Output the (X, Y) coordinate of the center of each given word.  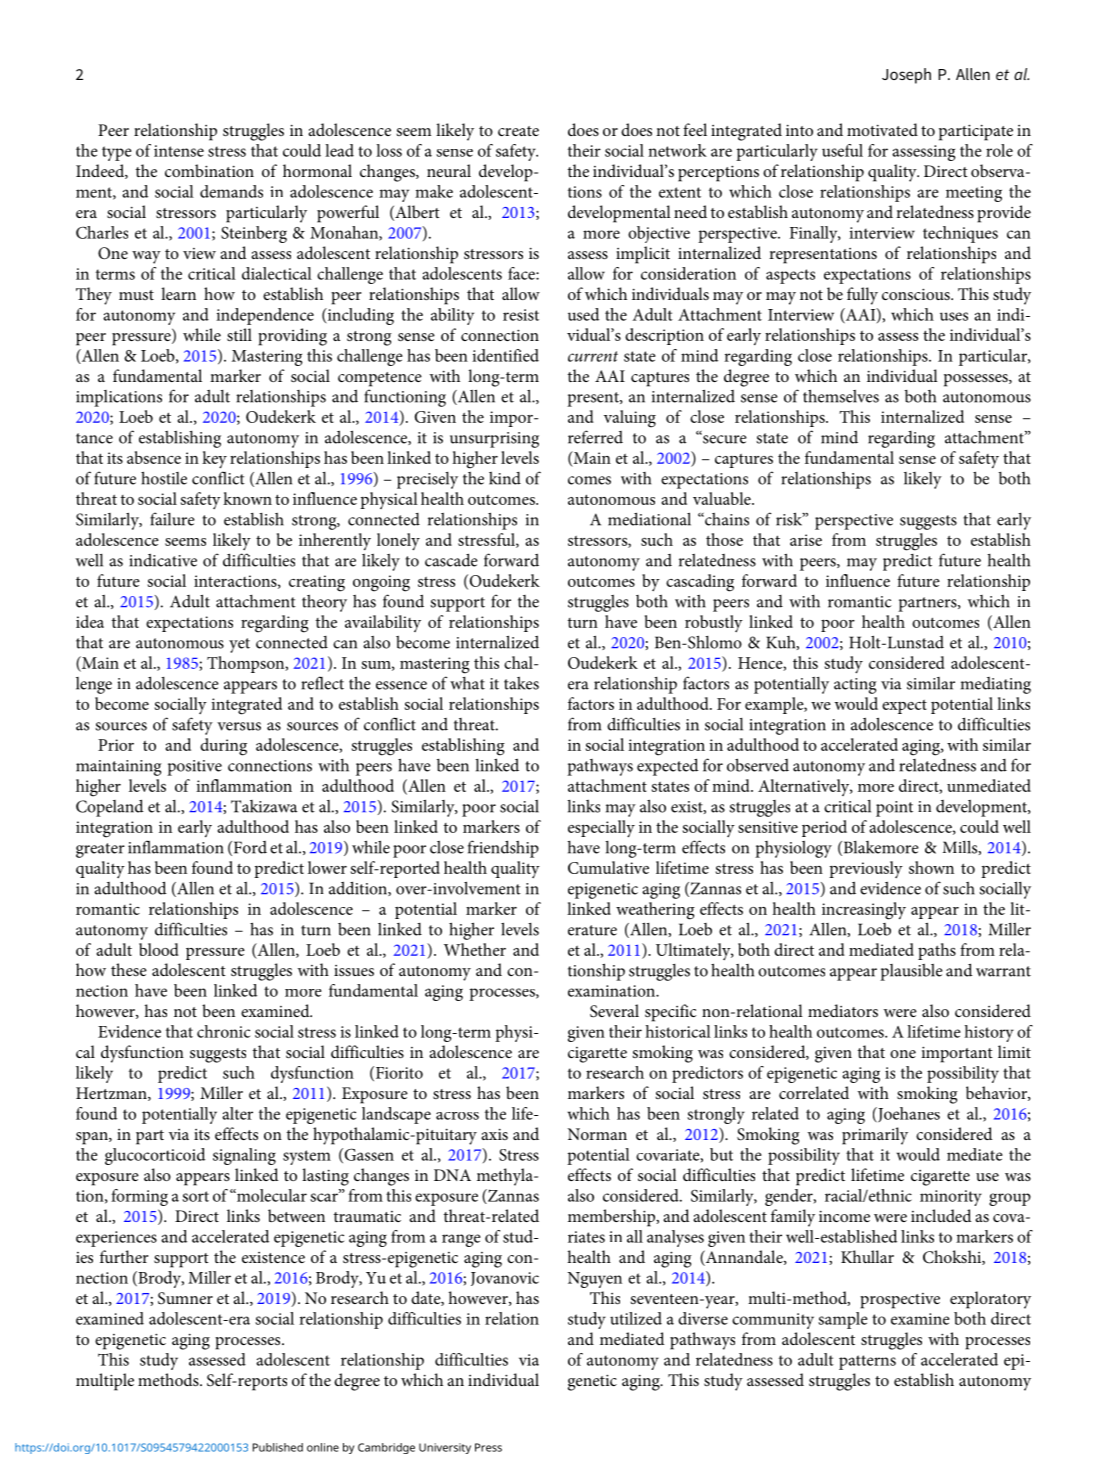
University (445, 1448)
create (518, 131)
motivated (882, 129)
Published (278, 1447)
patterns (867, 1362)
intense (179, 151)
